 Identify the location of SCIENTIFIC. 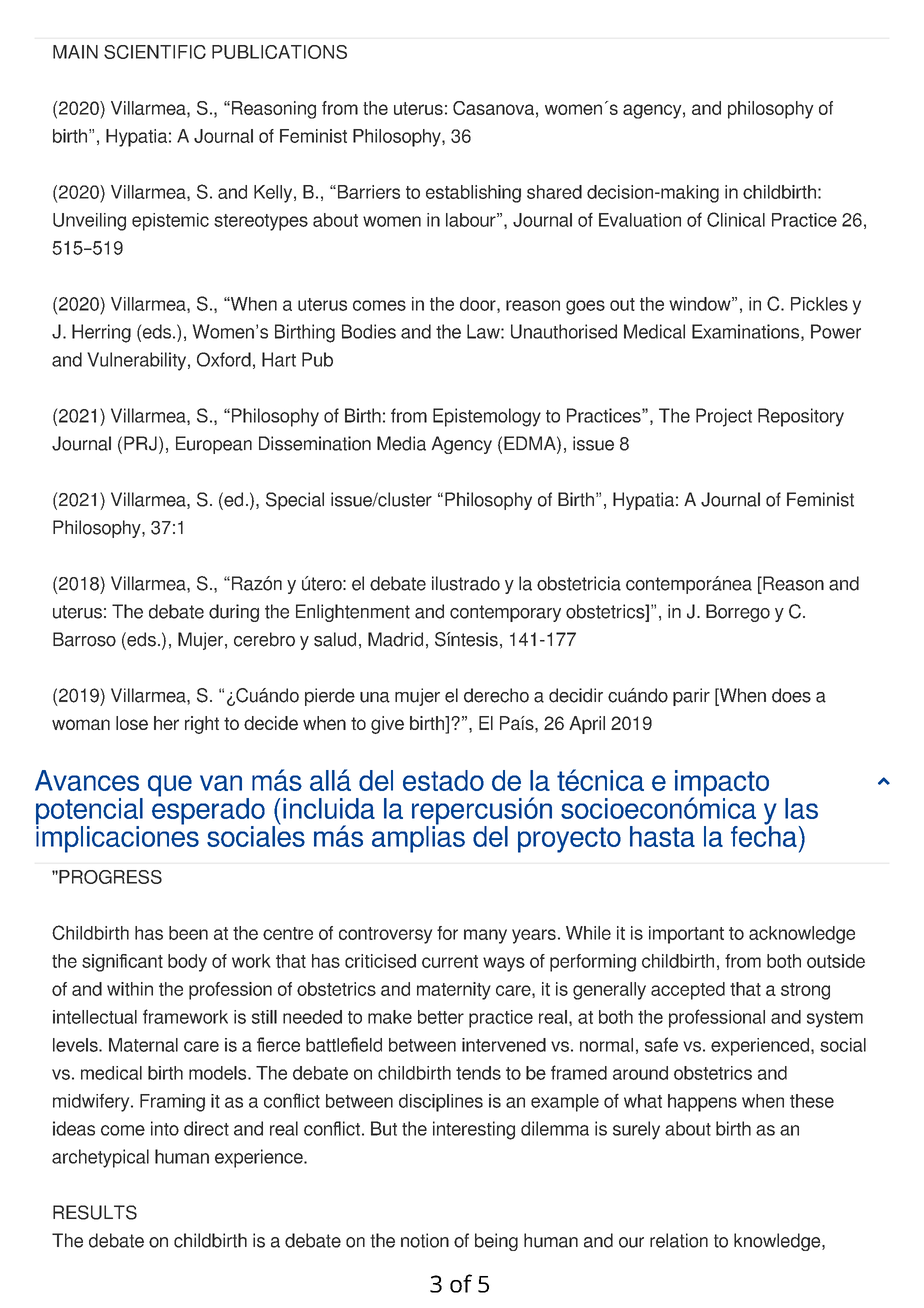
(155, 52).
